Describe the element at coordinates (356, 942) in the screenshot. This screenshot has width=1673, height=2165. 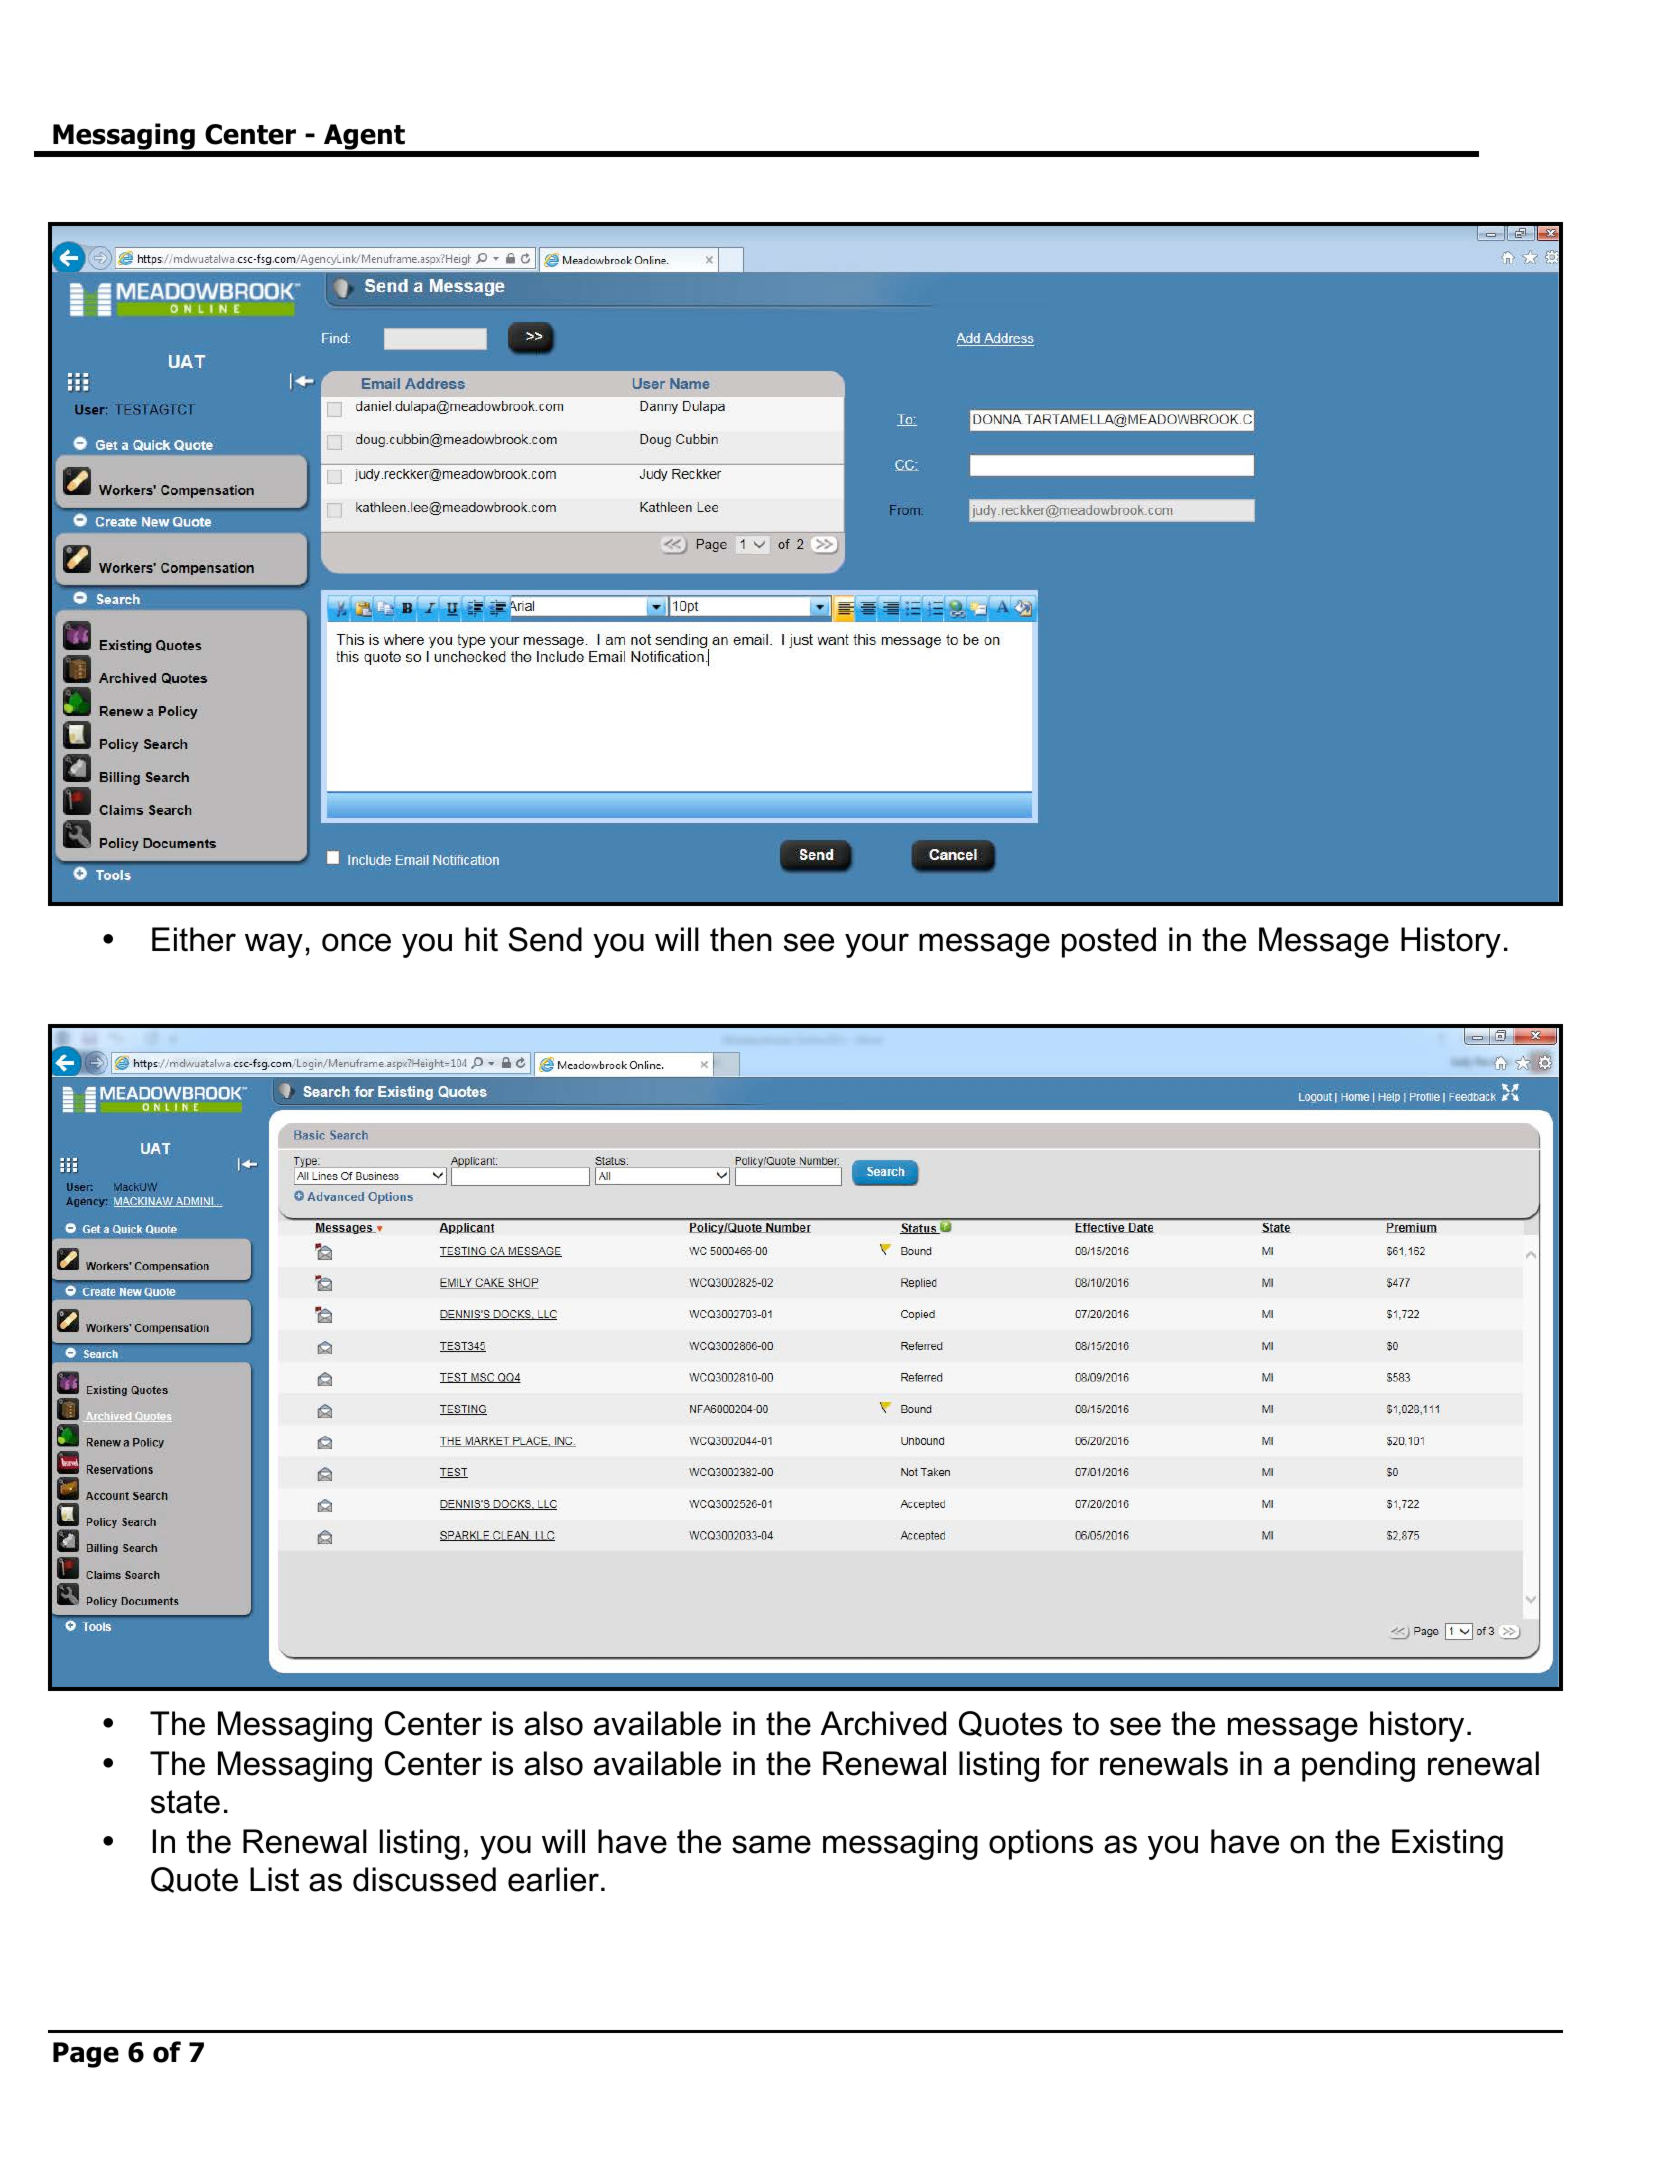
I see `once` at that location.
